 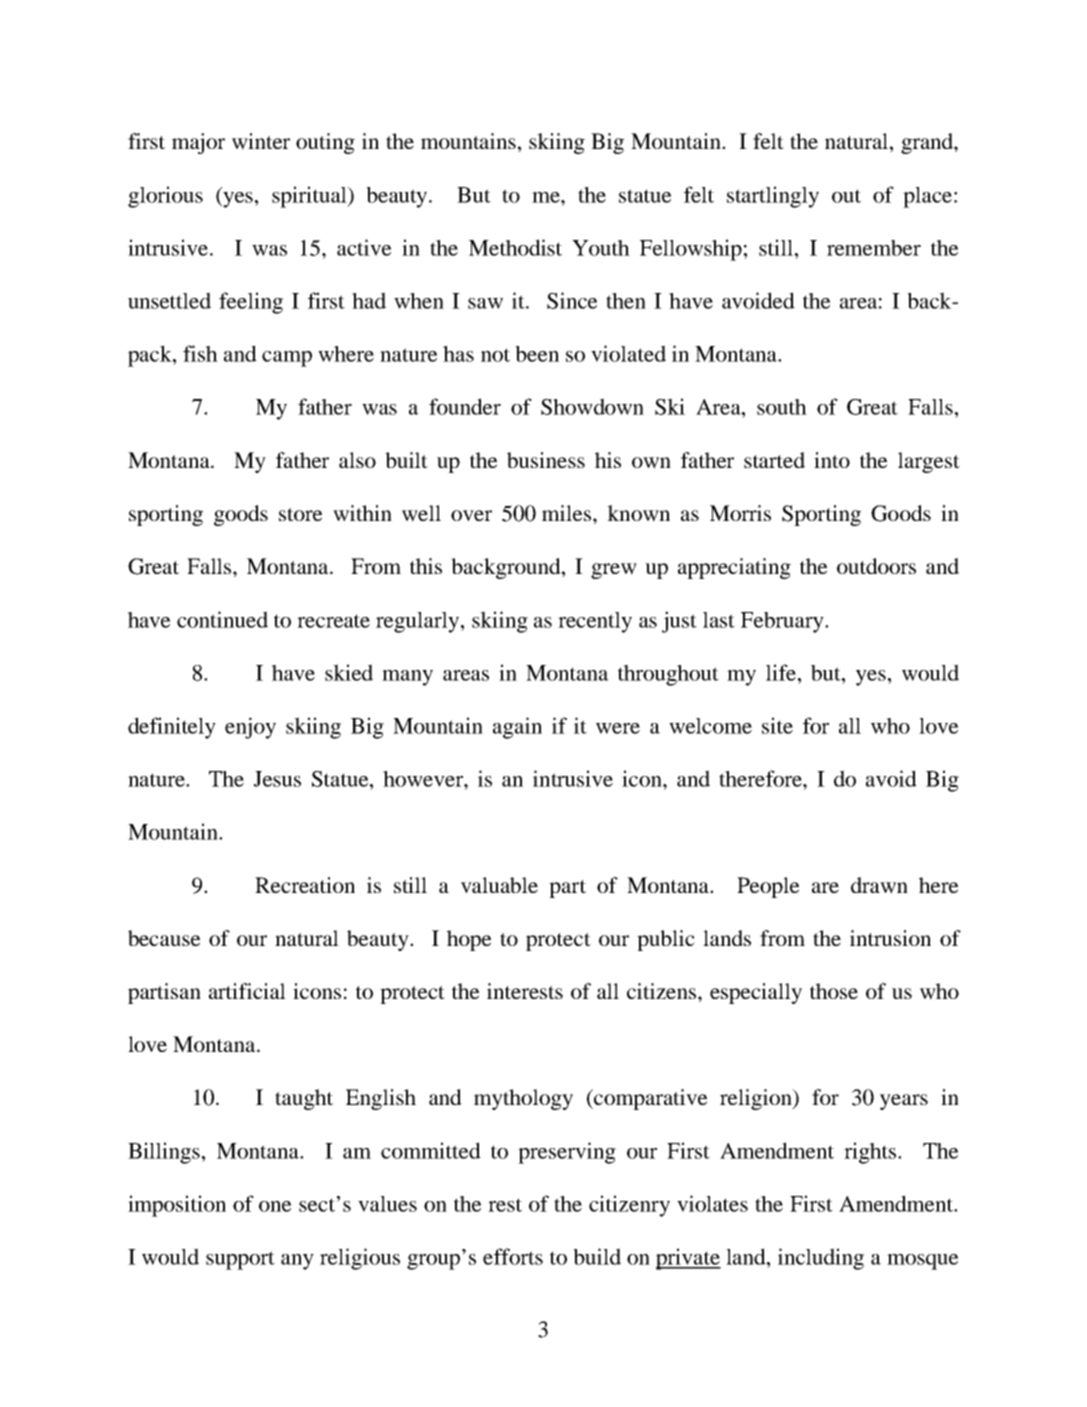 I want to click on enjoy, so click(x=250, y=728).
